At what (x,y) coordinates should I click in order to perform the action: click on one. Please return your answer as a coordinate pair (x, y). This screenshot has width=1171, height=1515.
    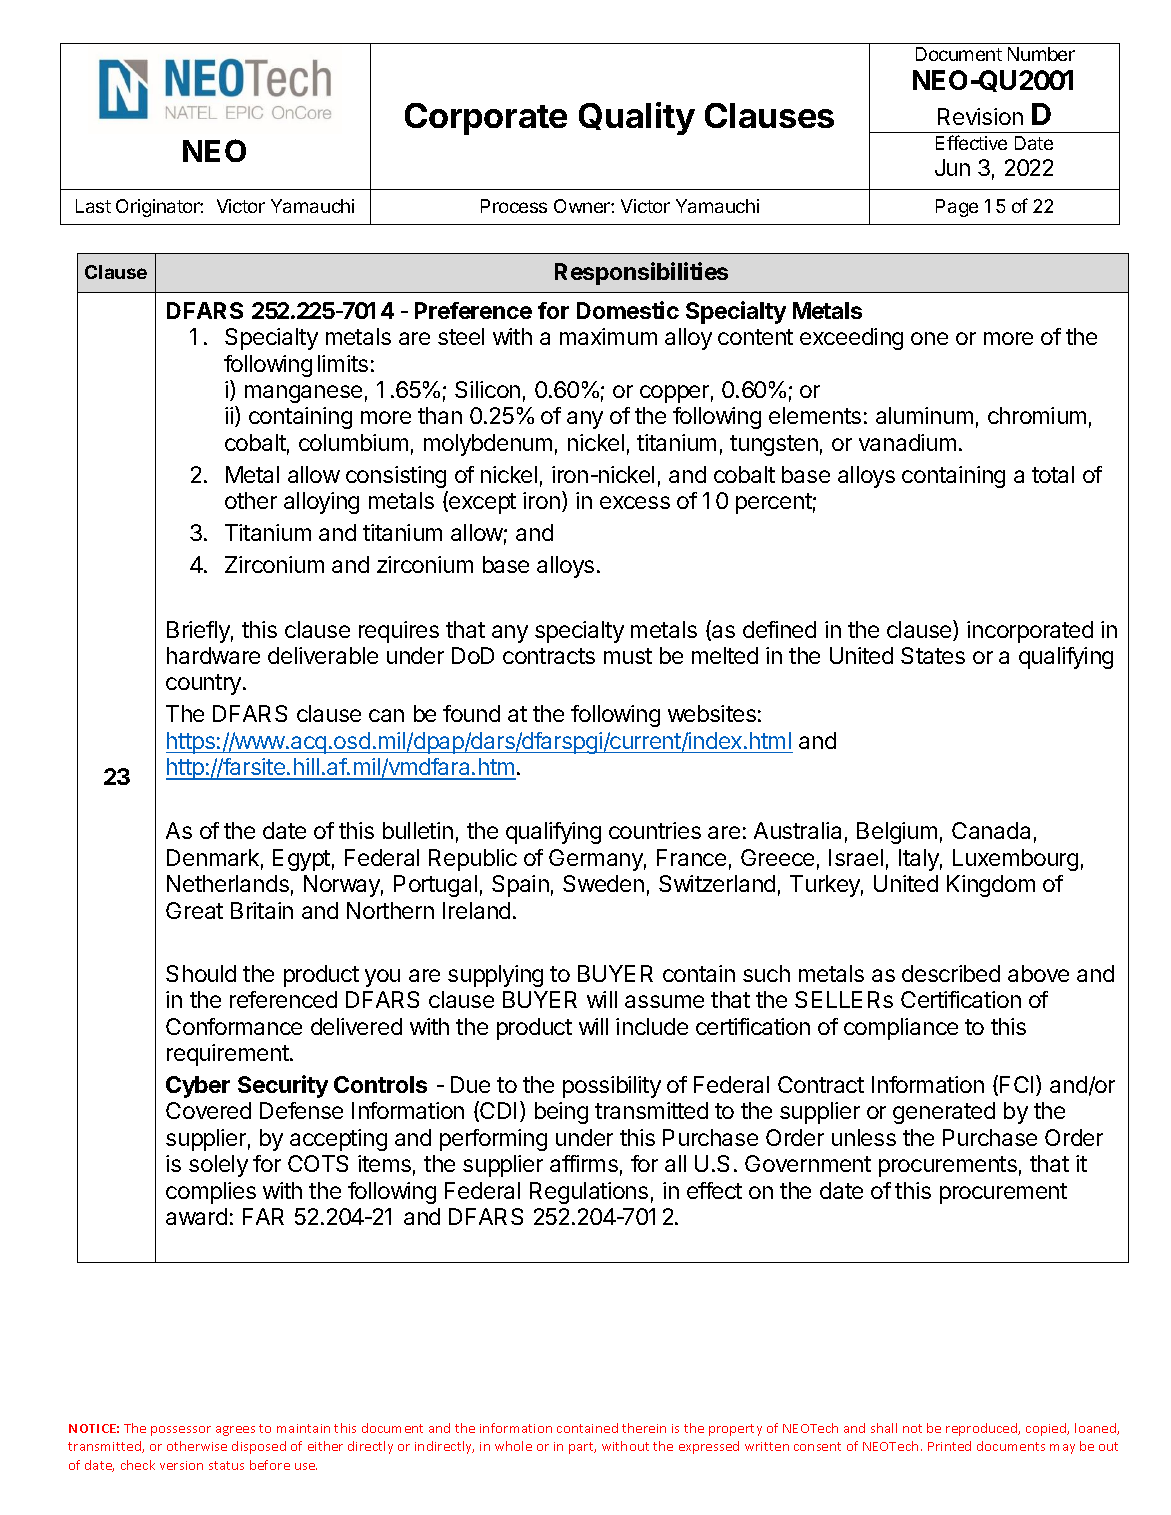
    Looking at the image, I should click on (929, 338).
